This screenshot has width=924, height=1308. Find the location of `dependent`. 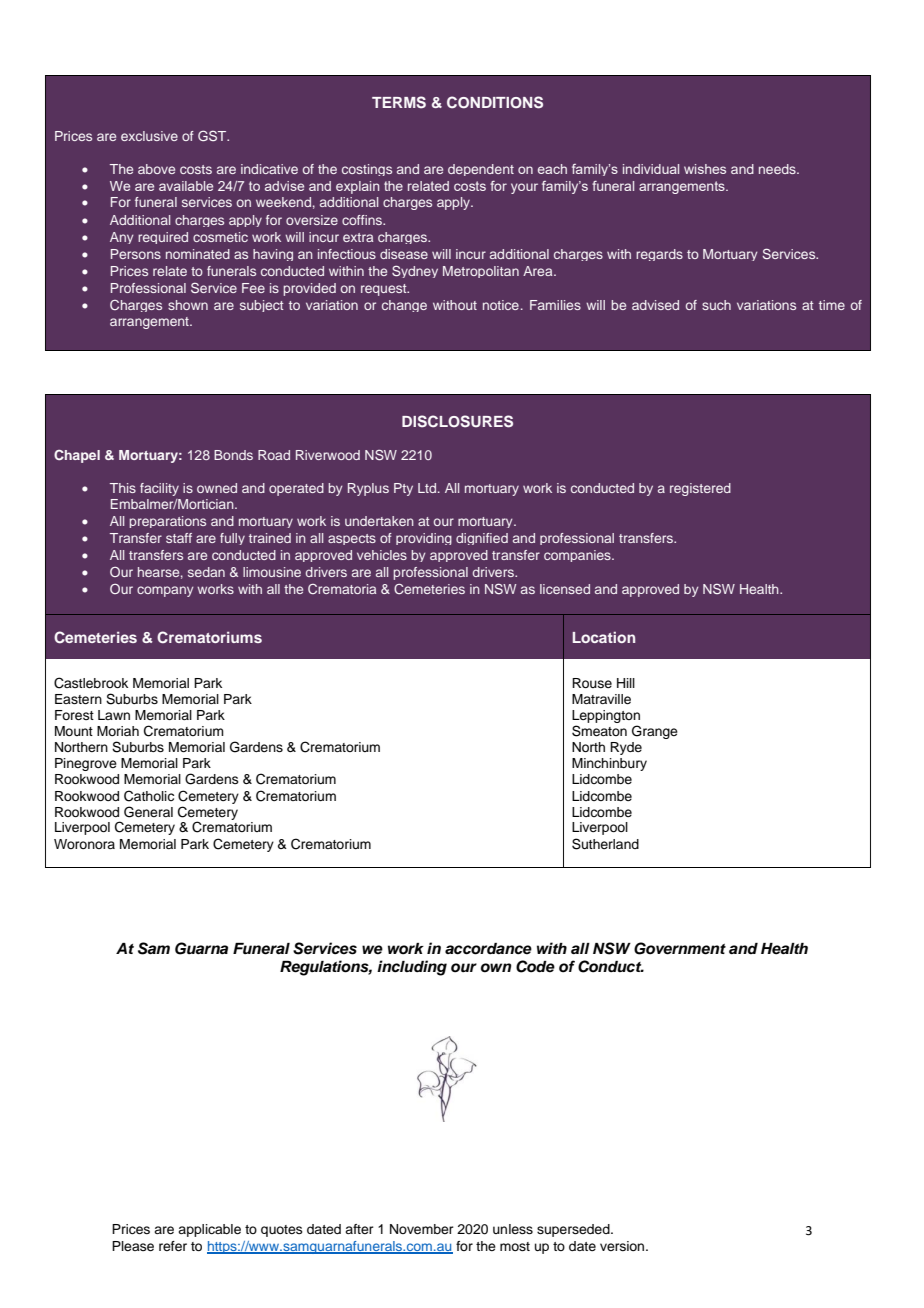

dependent is located at coordinates (481, 170).
